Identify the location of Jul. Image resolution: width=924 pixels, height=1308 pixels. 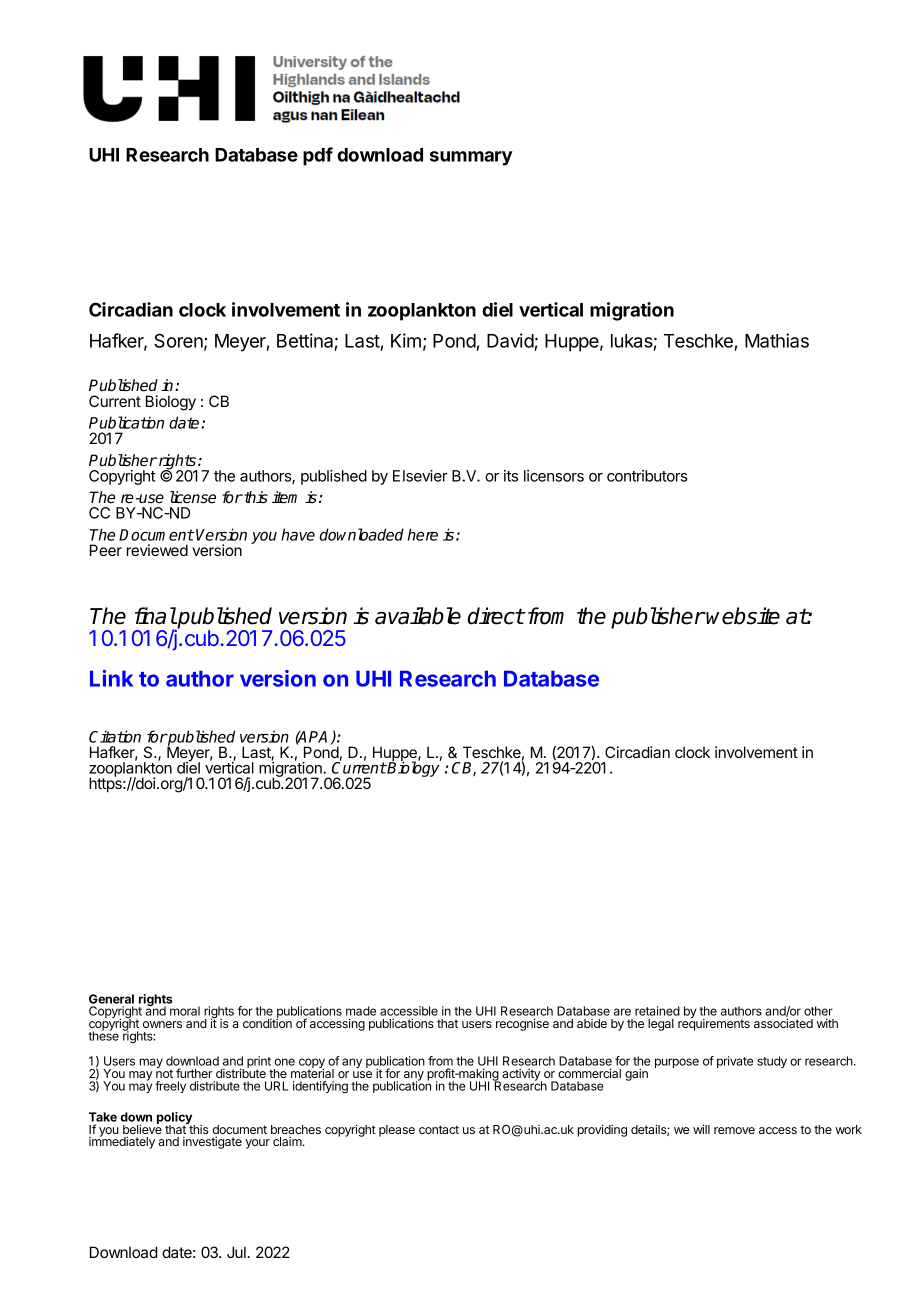
(237, 1252).
